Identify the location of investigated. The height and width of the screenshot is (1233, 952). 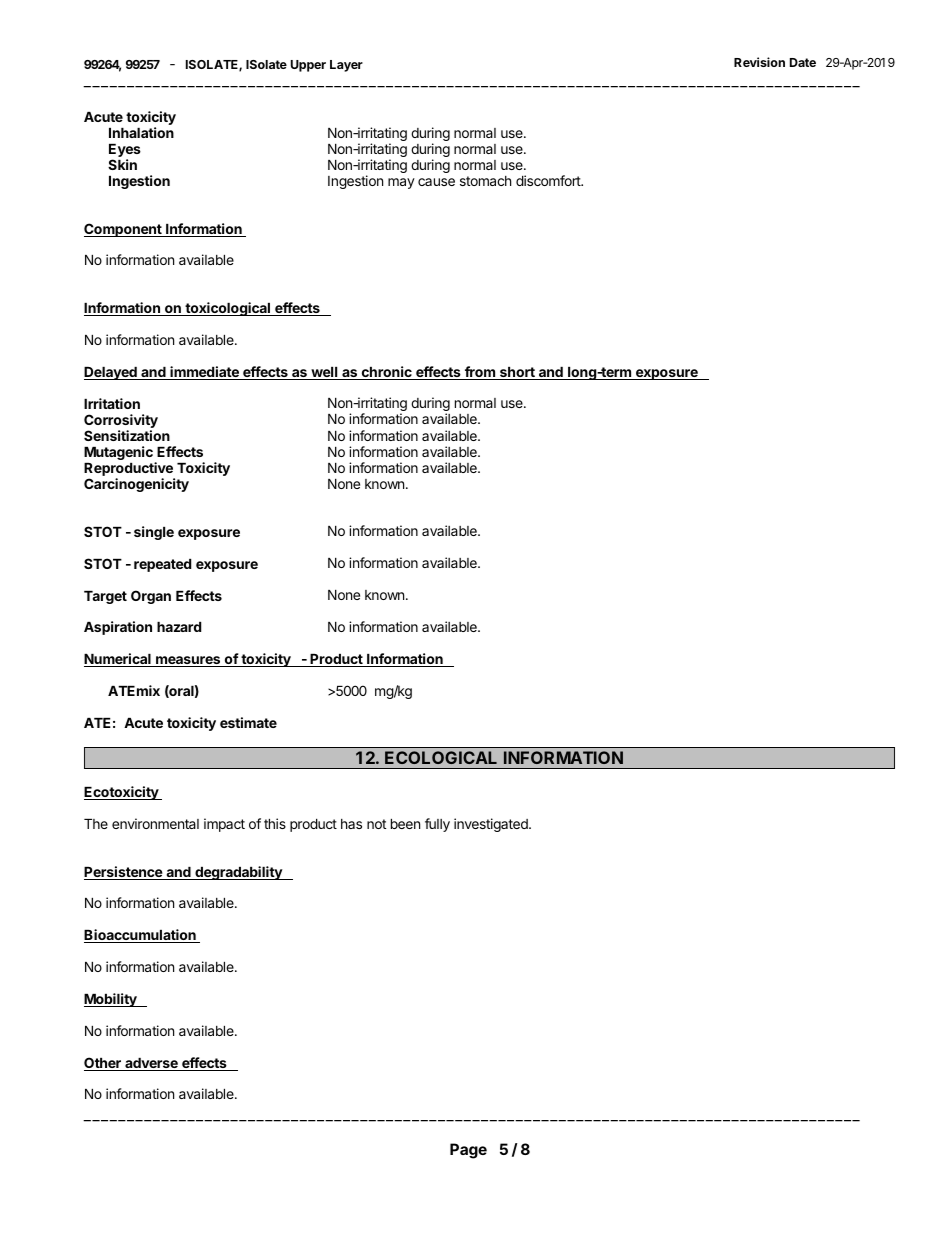
(492, 825).
